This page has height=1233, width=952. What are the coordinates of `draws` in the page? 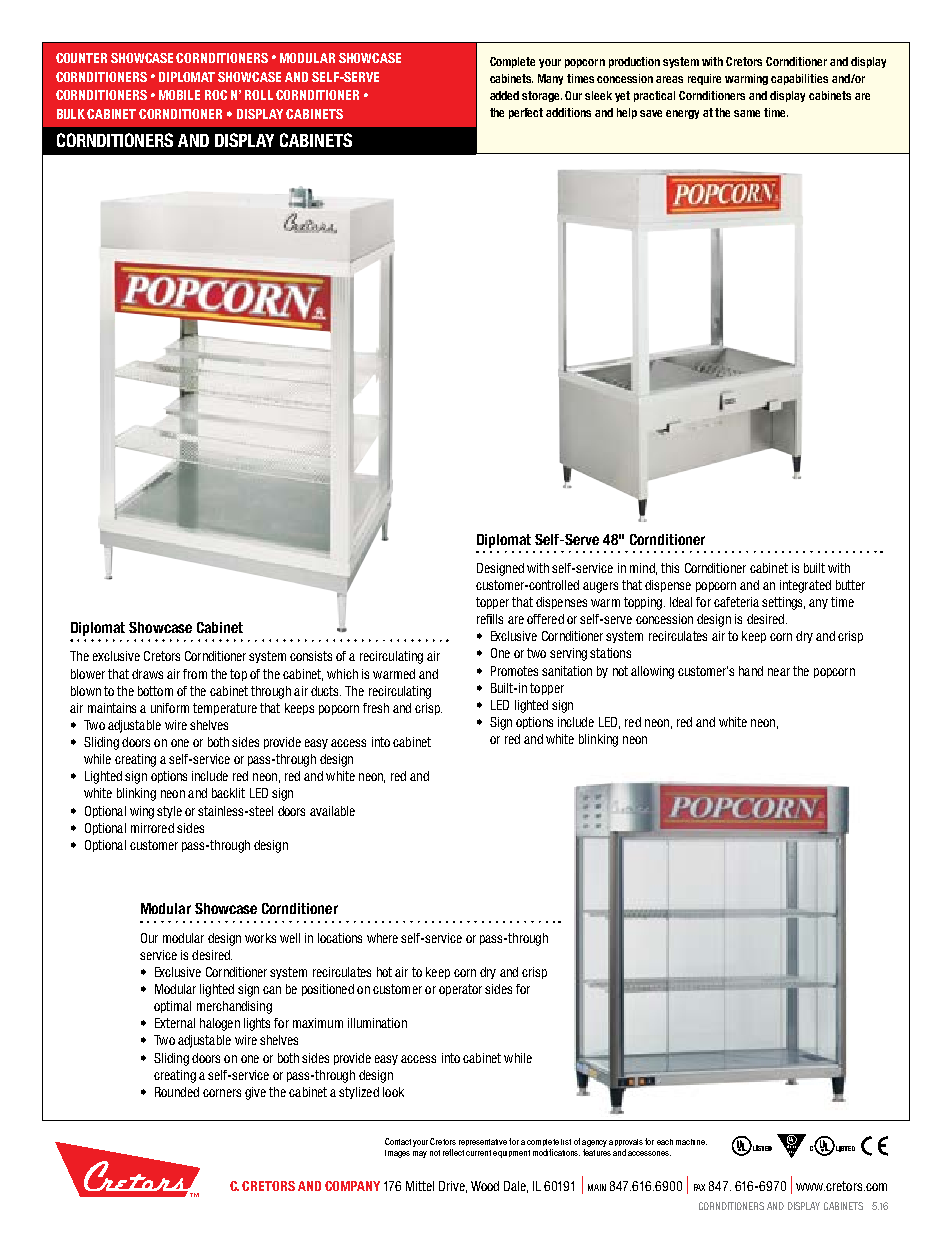 It's located at (147, 674).
